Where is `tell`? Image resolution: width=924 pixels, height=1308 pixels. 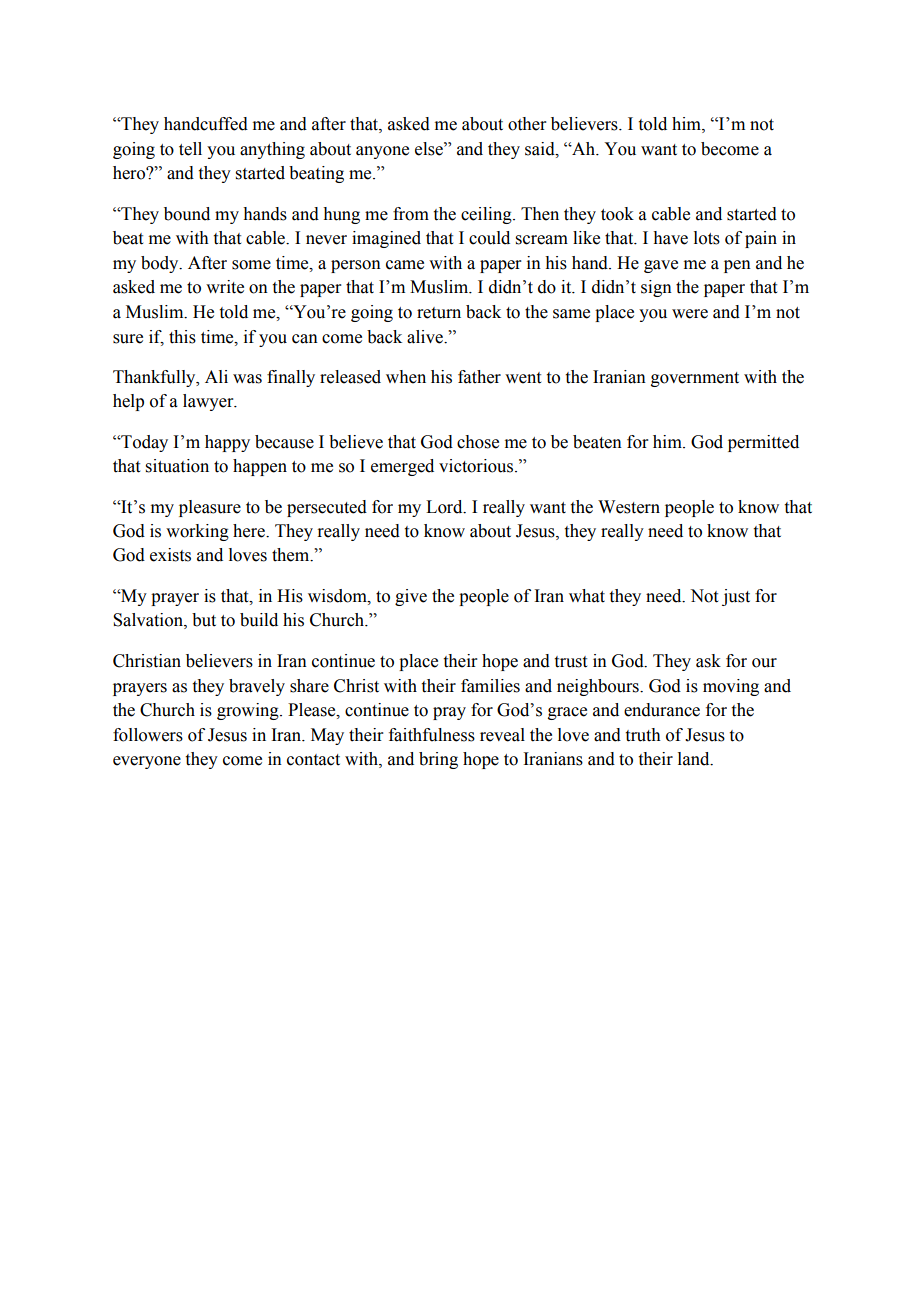 tell is located at coordinates (190, 149).
